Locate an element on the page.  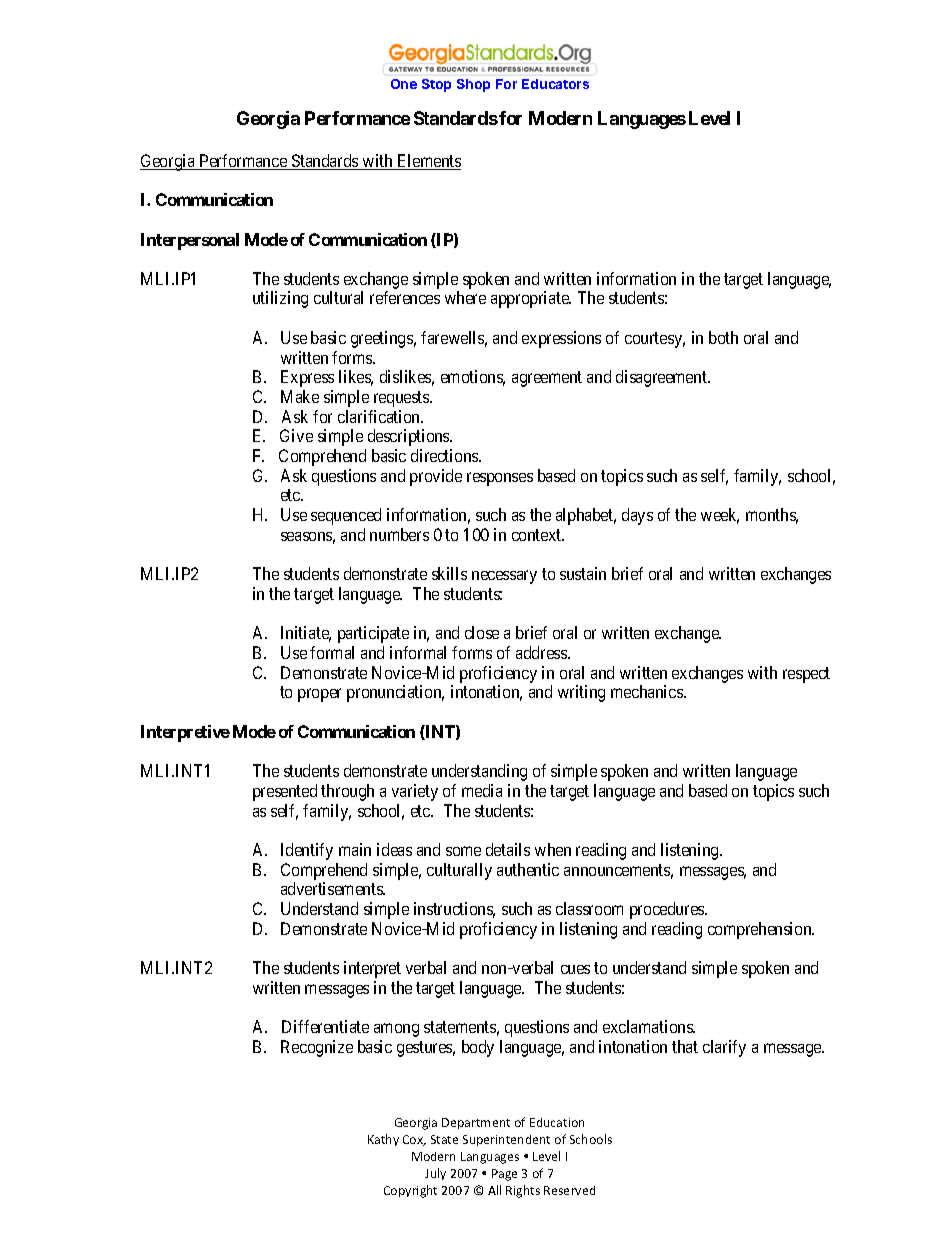
Identify is located at coordinates (307, 851).
